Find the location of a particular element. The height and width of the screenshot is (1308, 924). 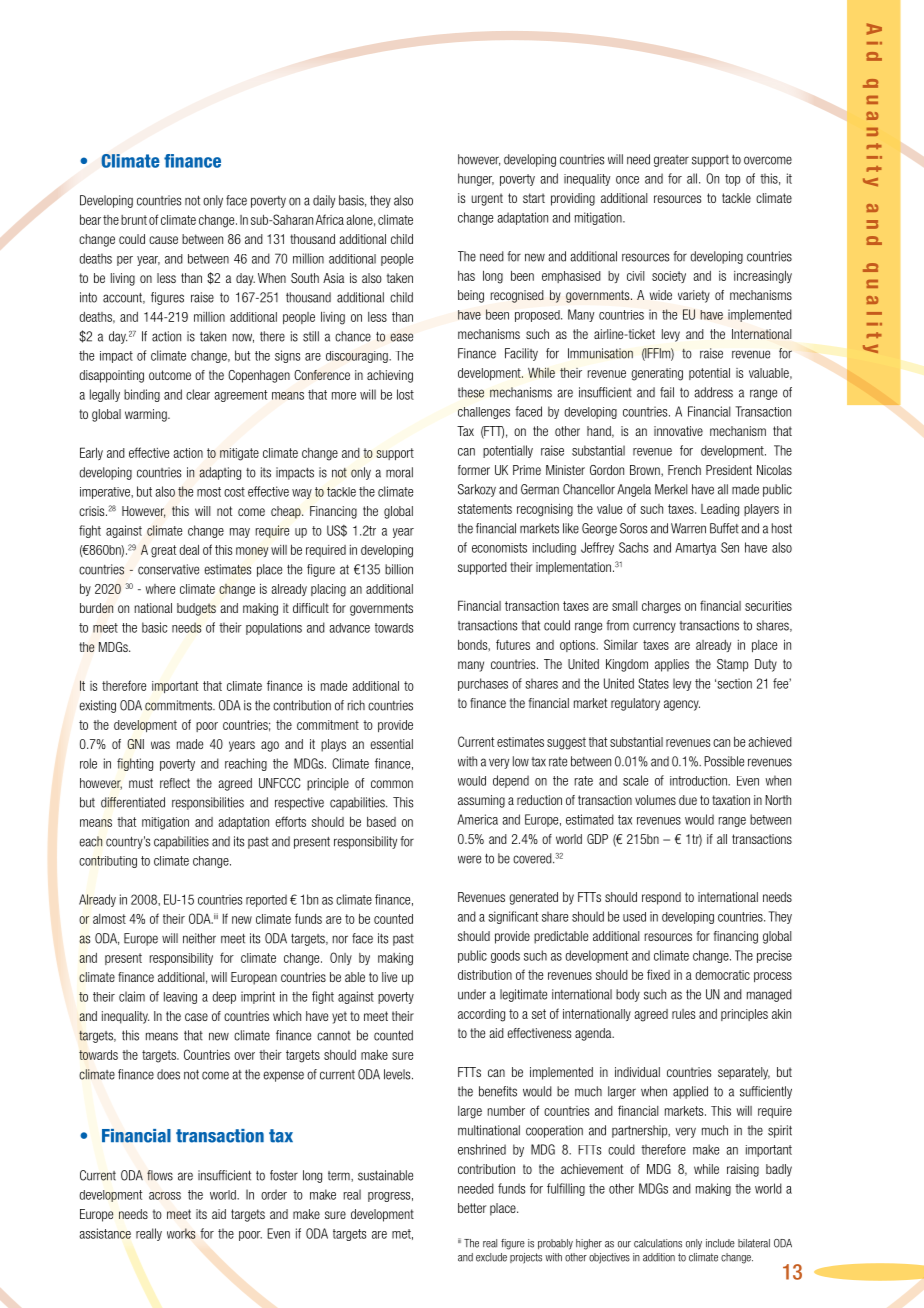

deal is located at coordinates (189, 549).
